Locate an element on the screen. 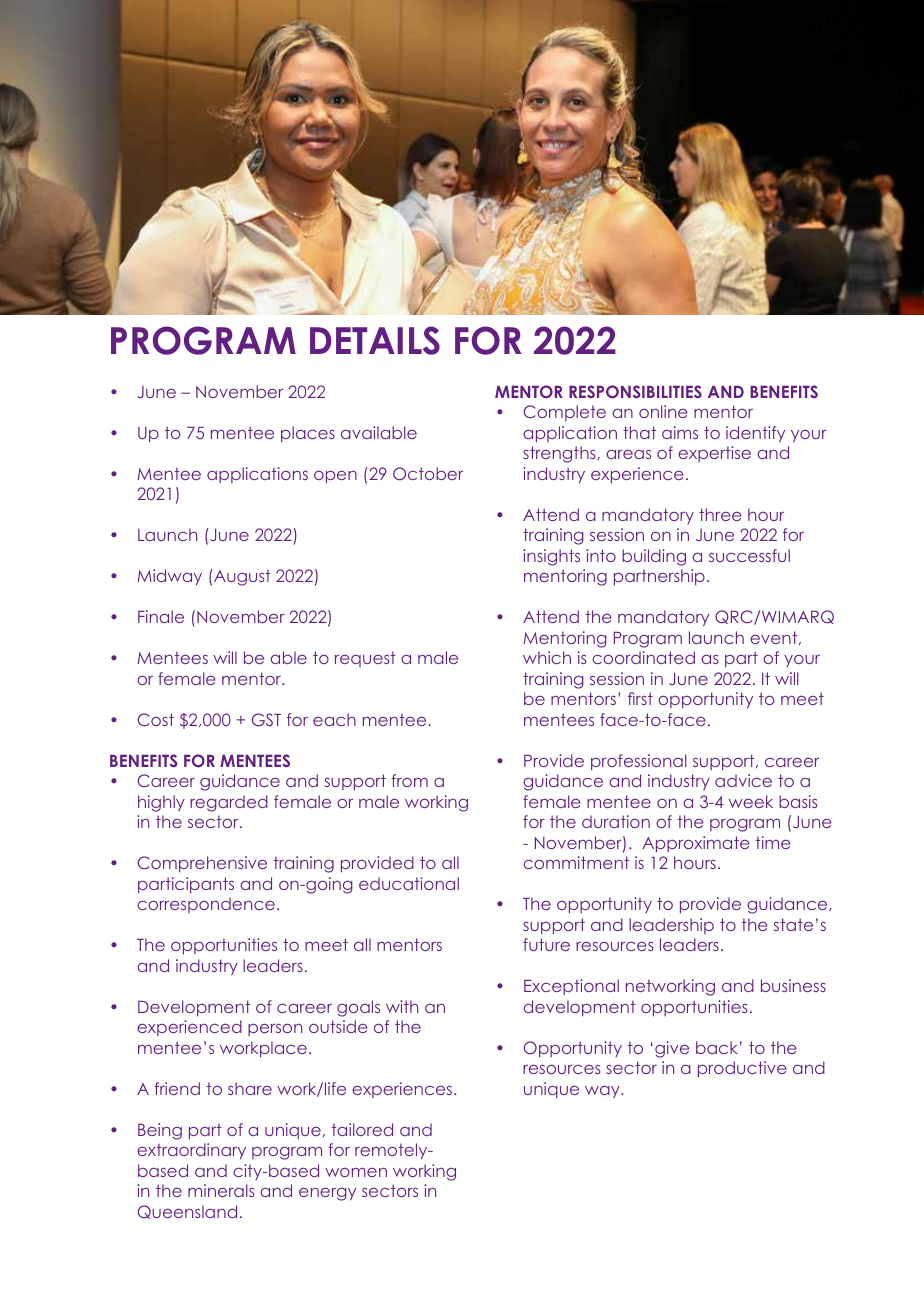  which is located at coordinates (547, 657).
